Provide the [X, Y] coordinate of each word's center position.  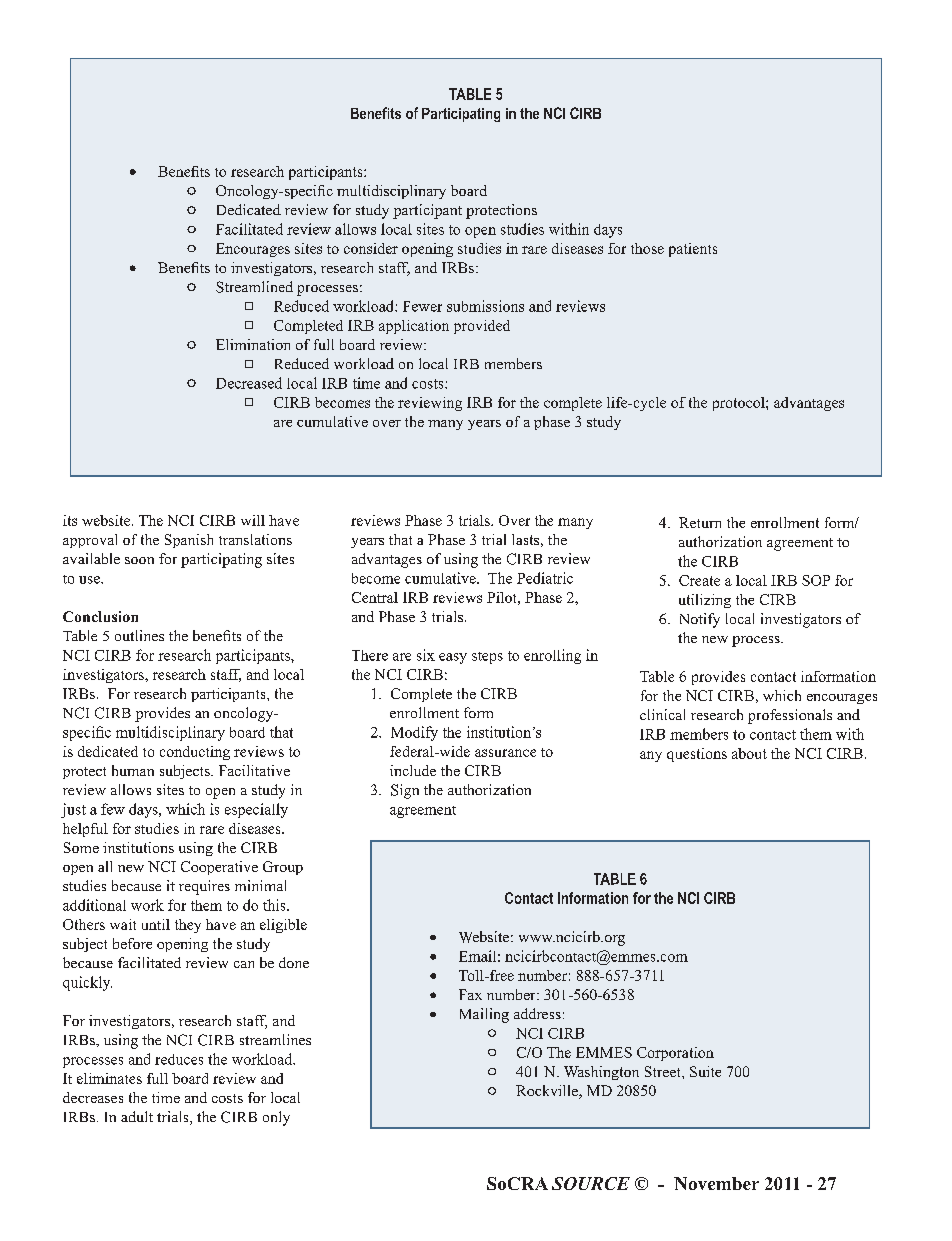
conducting [195, 753]
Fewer [422, 306]
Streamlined [254, 287]
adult [137, 1116]
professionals [790, 716]
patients [693, 250]
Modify [414, 733]
